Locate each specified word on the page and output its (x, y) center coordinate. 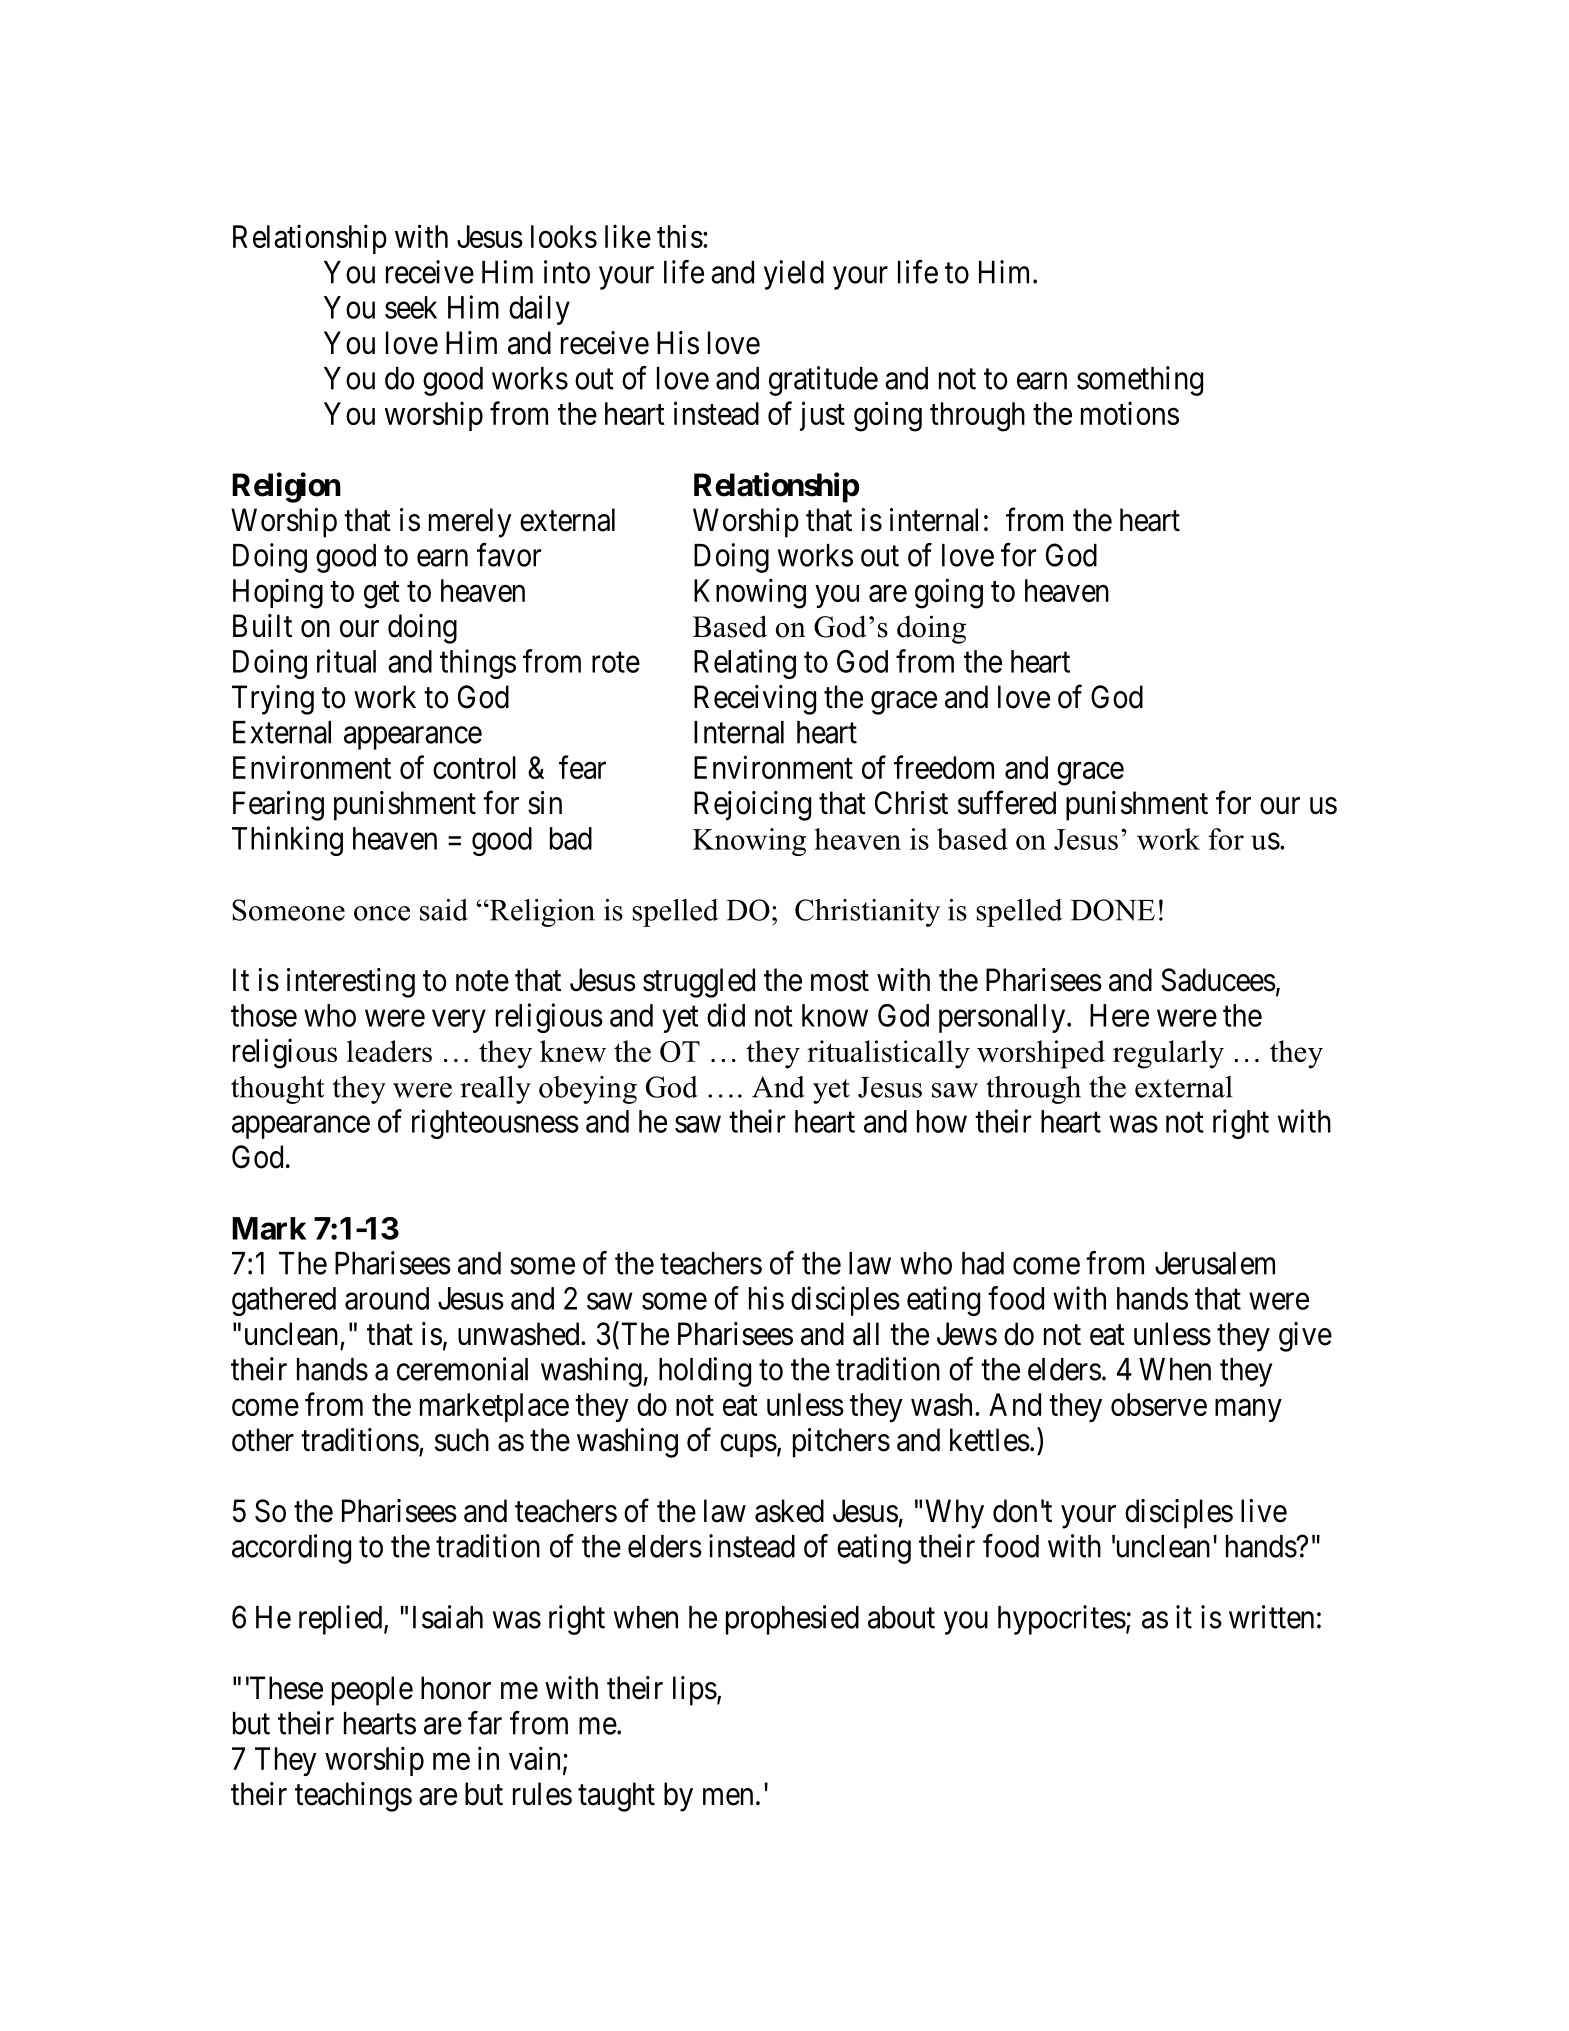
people (372, 1691)
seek (411, 307)
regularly (1168, 1054)
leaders (389, 1051)
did (726, 1015)
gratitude (823, 381)
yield (794, 275)
